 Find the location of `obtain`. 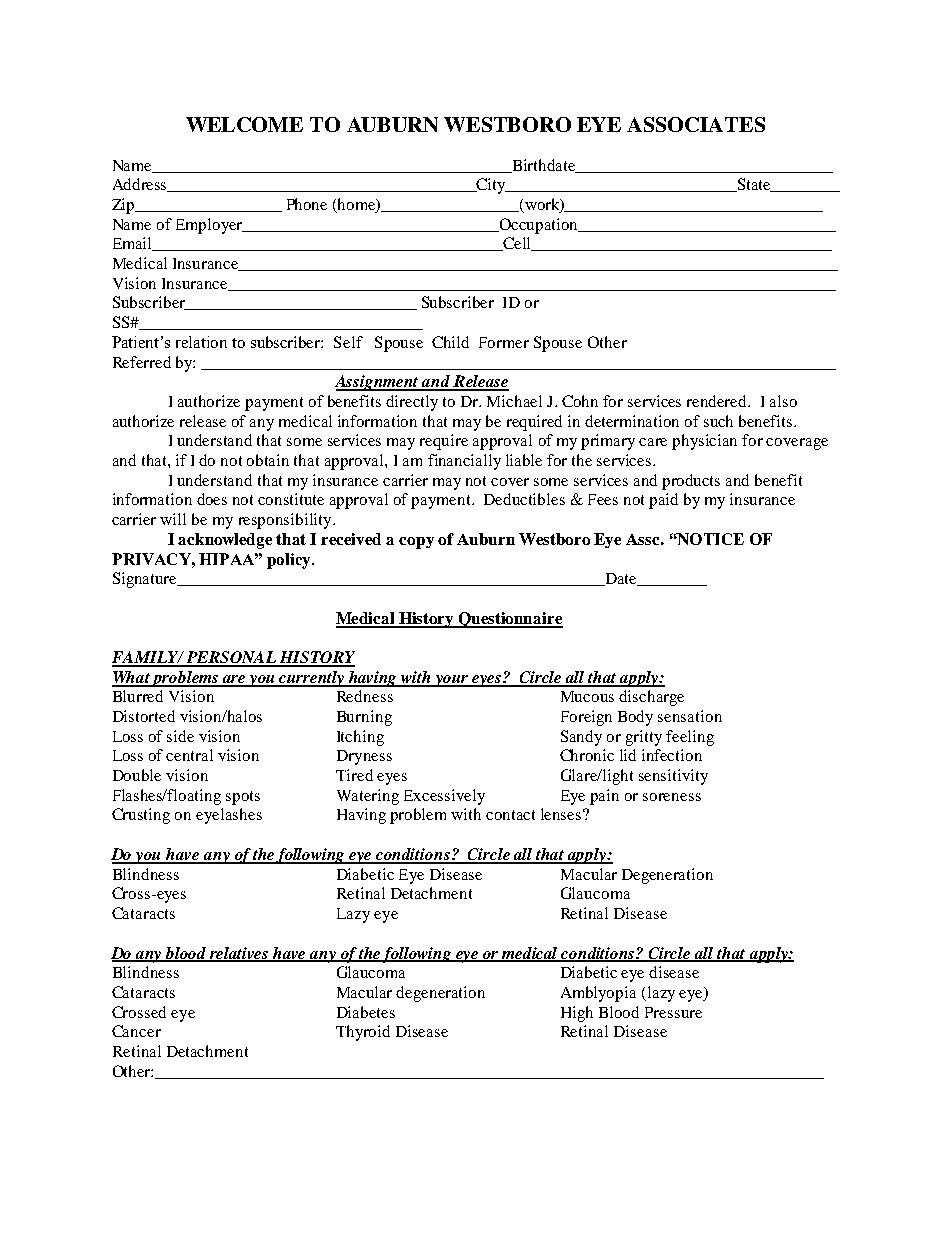

obtain is located at coordinates (268, 460).
